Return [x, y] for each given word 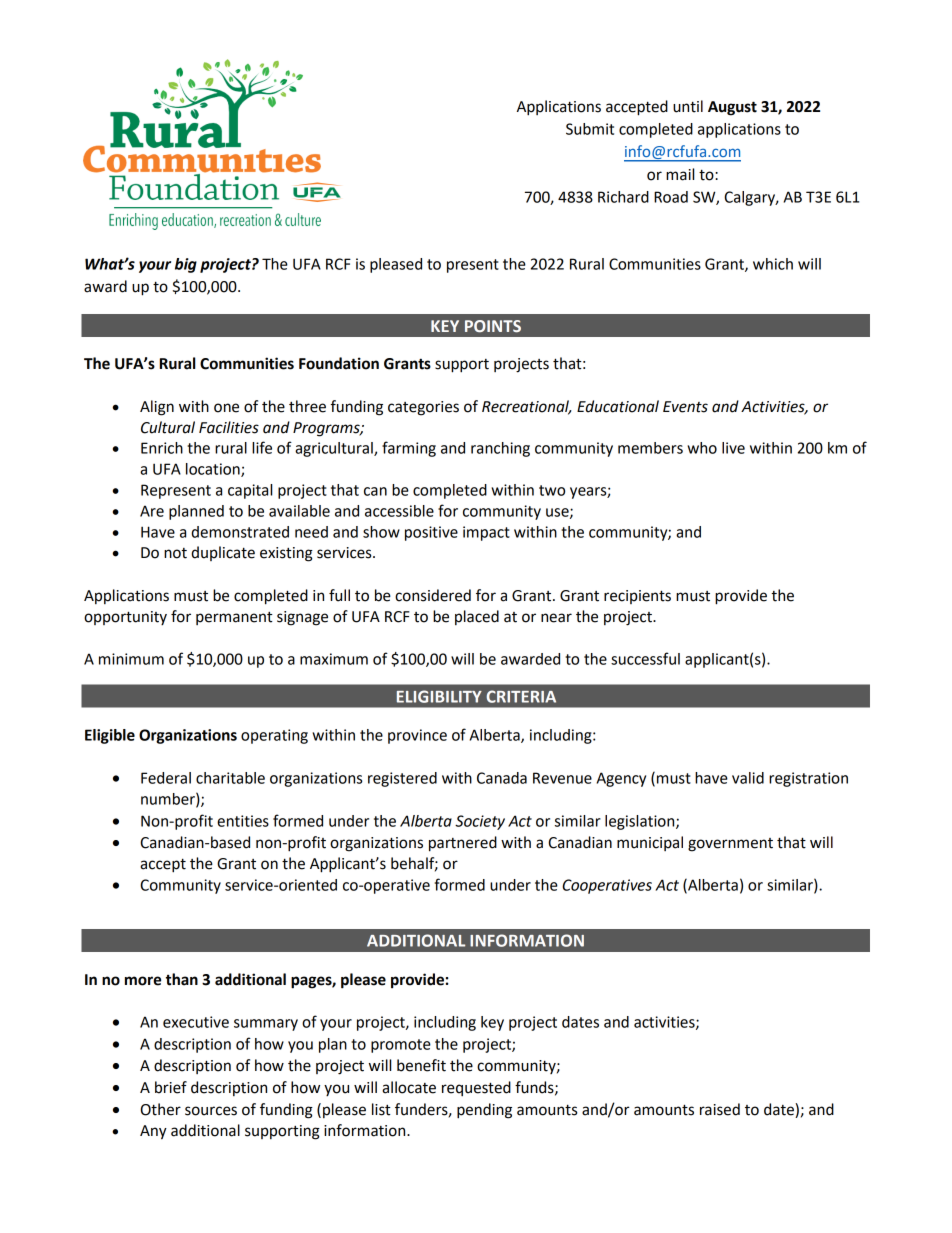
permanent [234, 618]
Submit [590, 129]
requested [476, 1088]
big [186, 265]
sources [211, 1111]
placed [477, 617]
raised [720, 1109]
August [732, 108]
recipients [637, 597]
